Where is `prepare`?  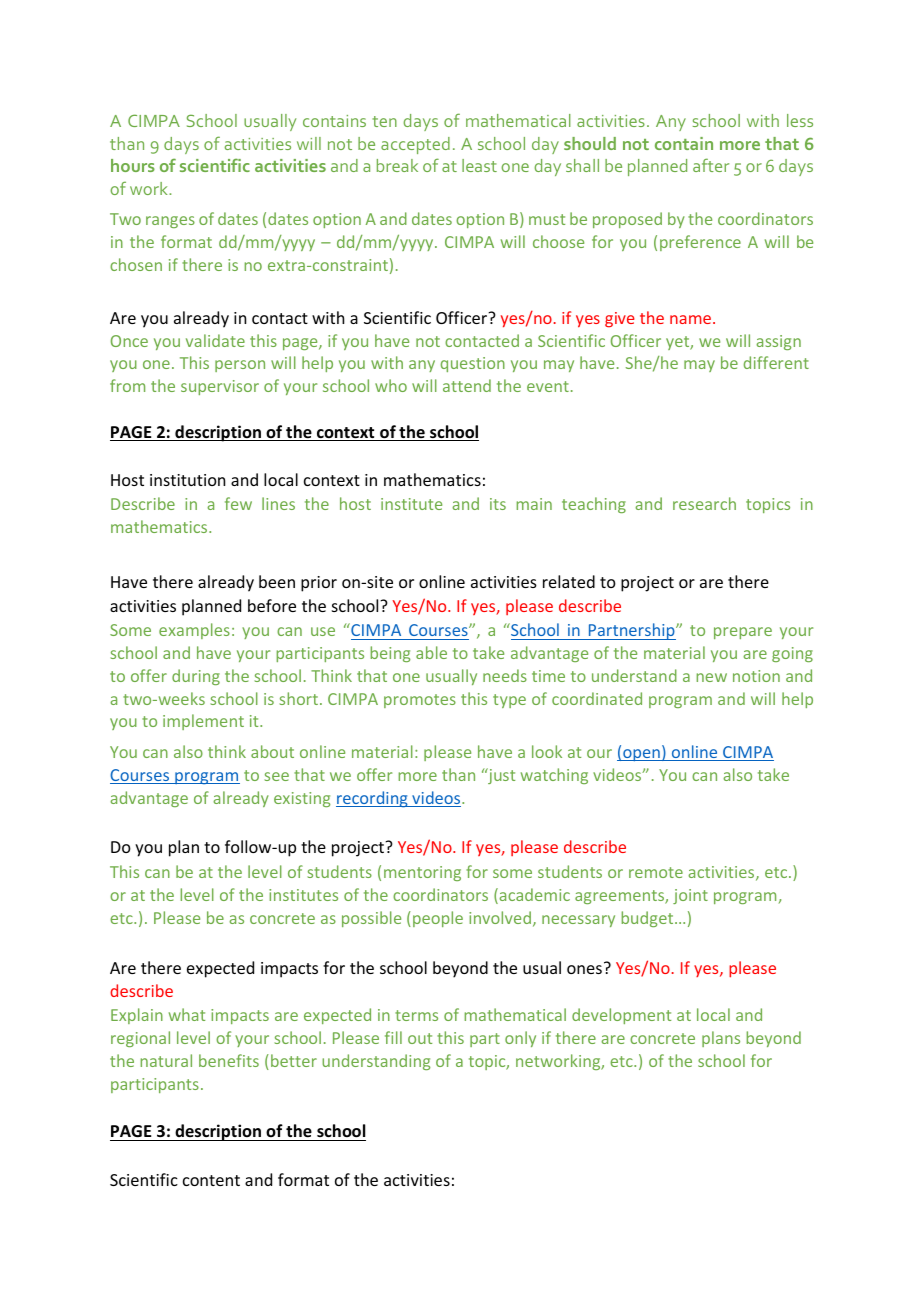 prepare is located at coordinates (743, 633).
